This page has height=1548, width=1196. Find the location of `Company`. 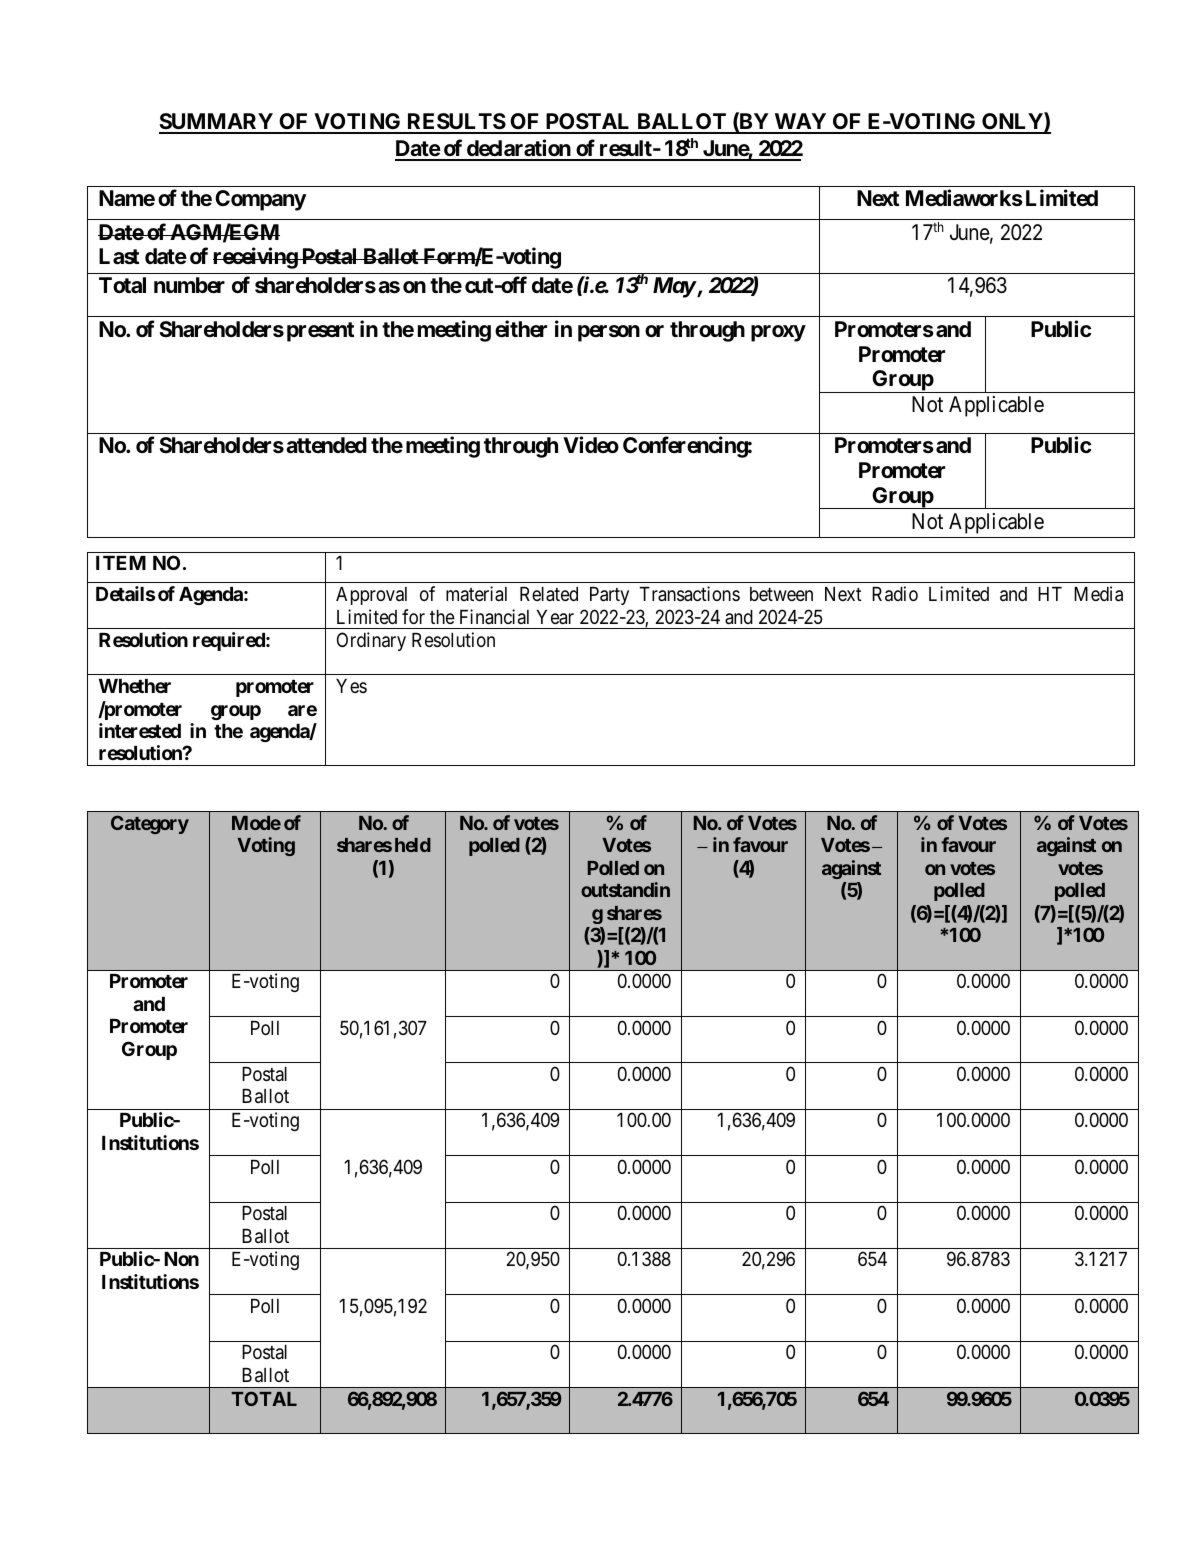

Company is located at coordinates (261, 200).
